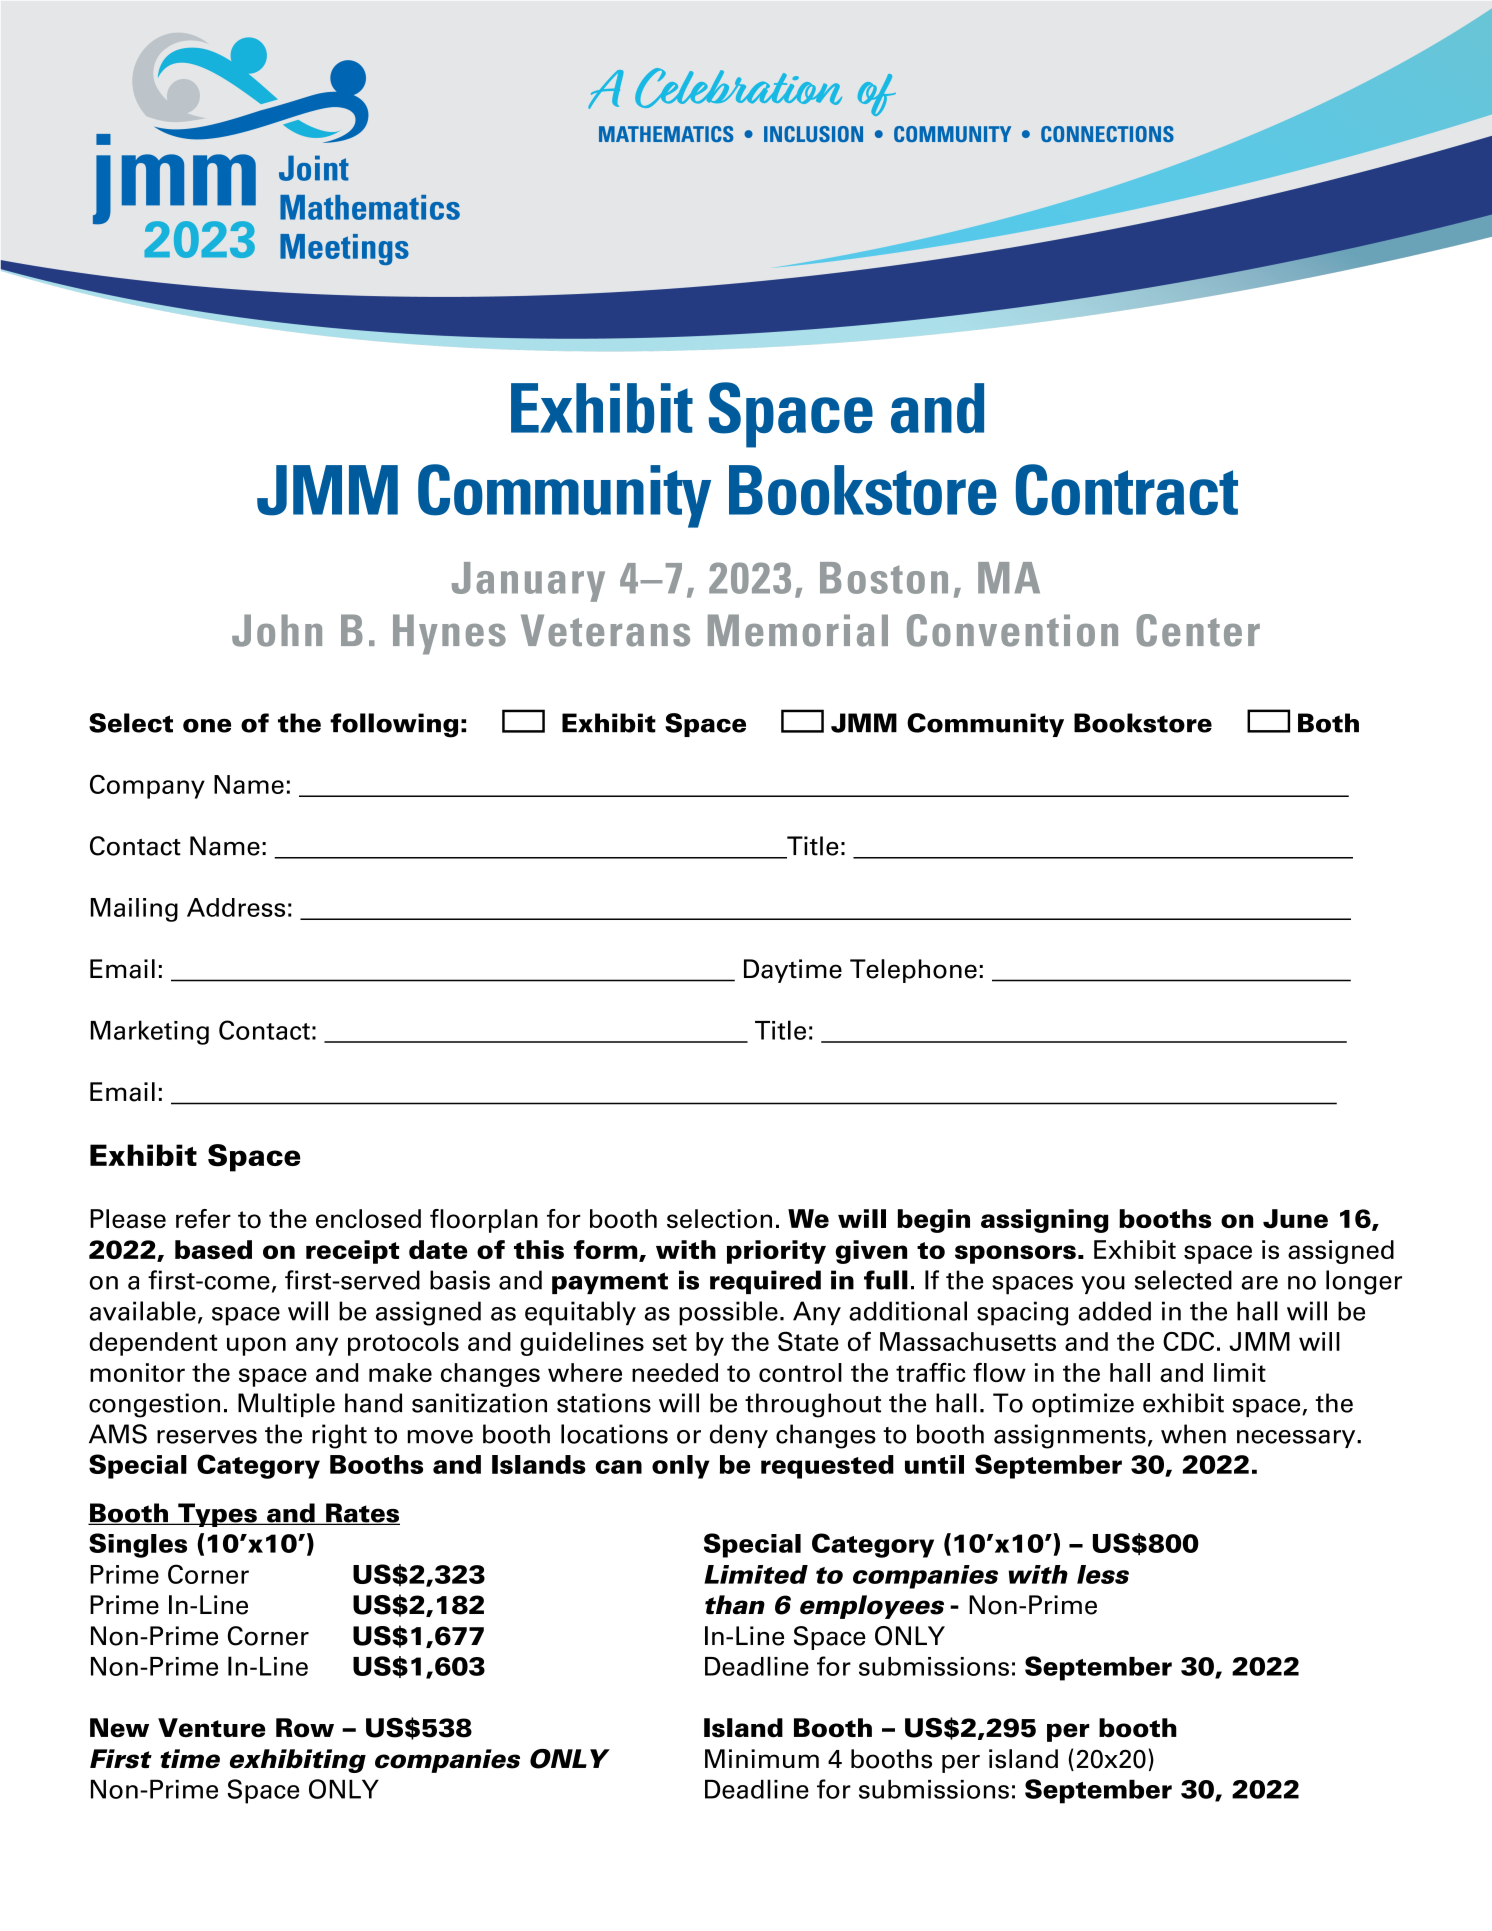 The width and height of the screenshot is (1492, 1931). I want to click on John, so click(277, 630).
